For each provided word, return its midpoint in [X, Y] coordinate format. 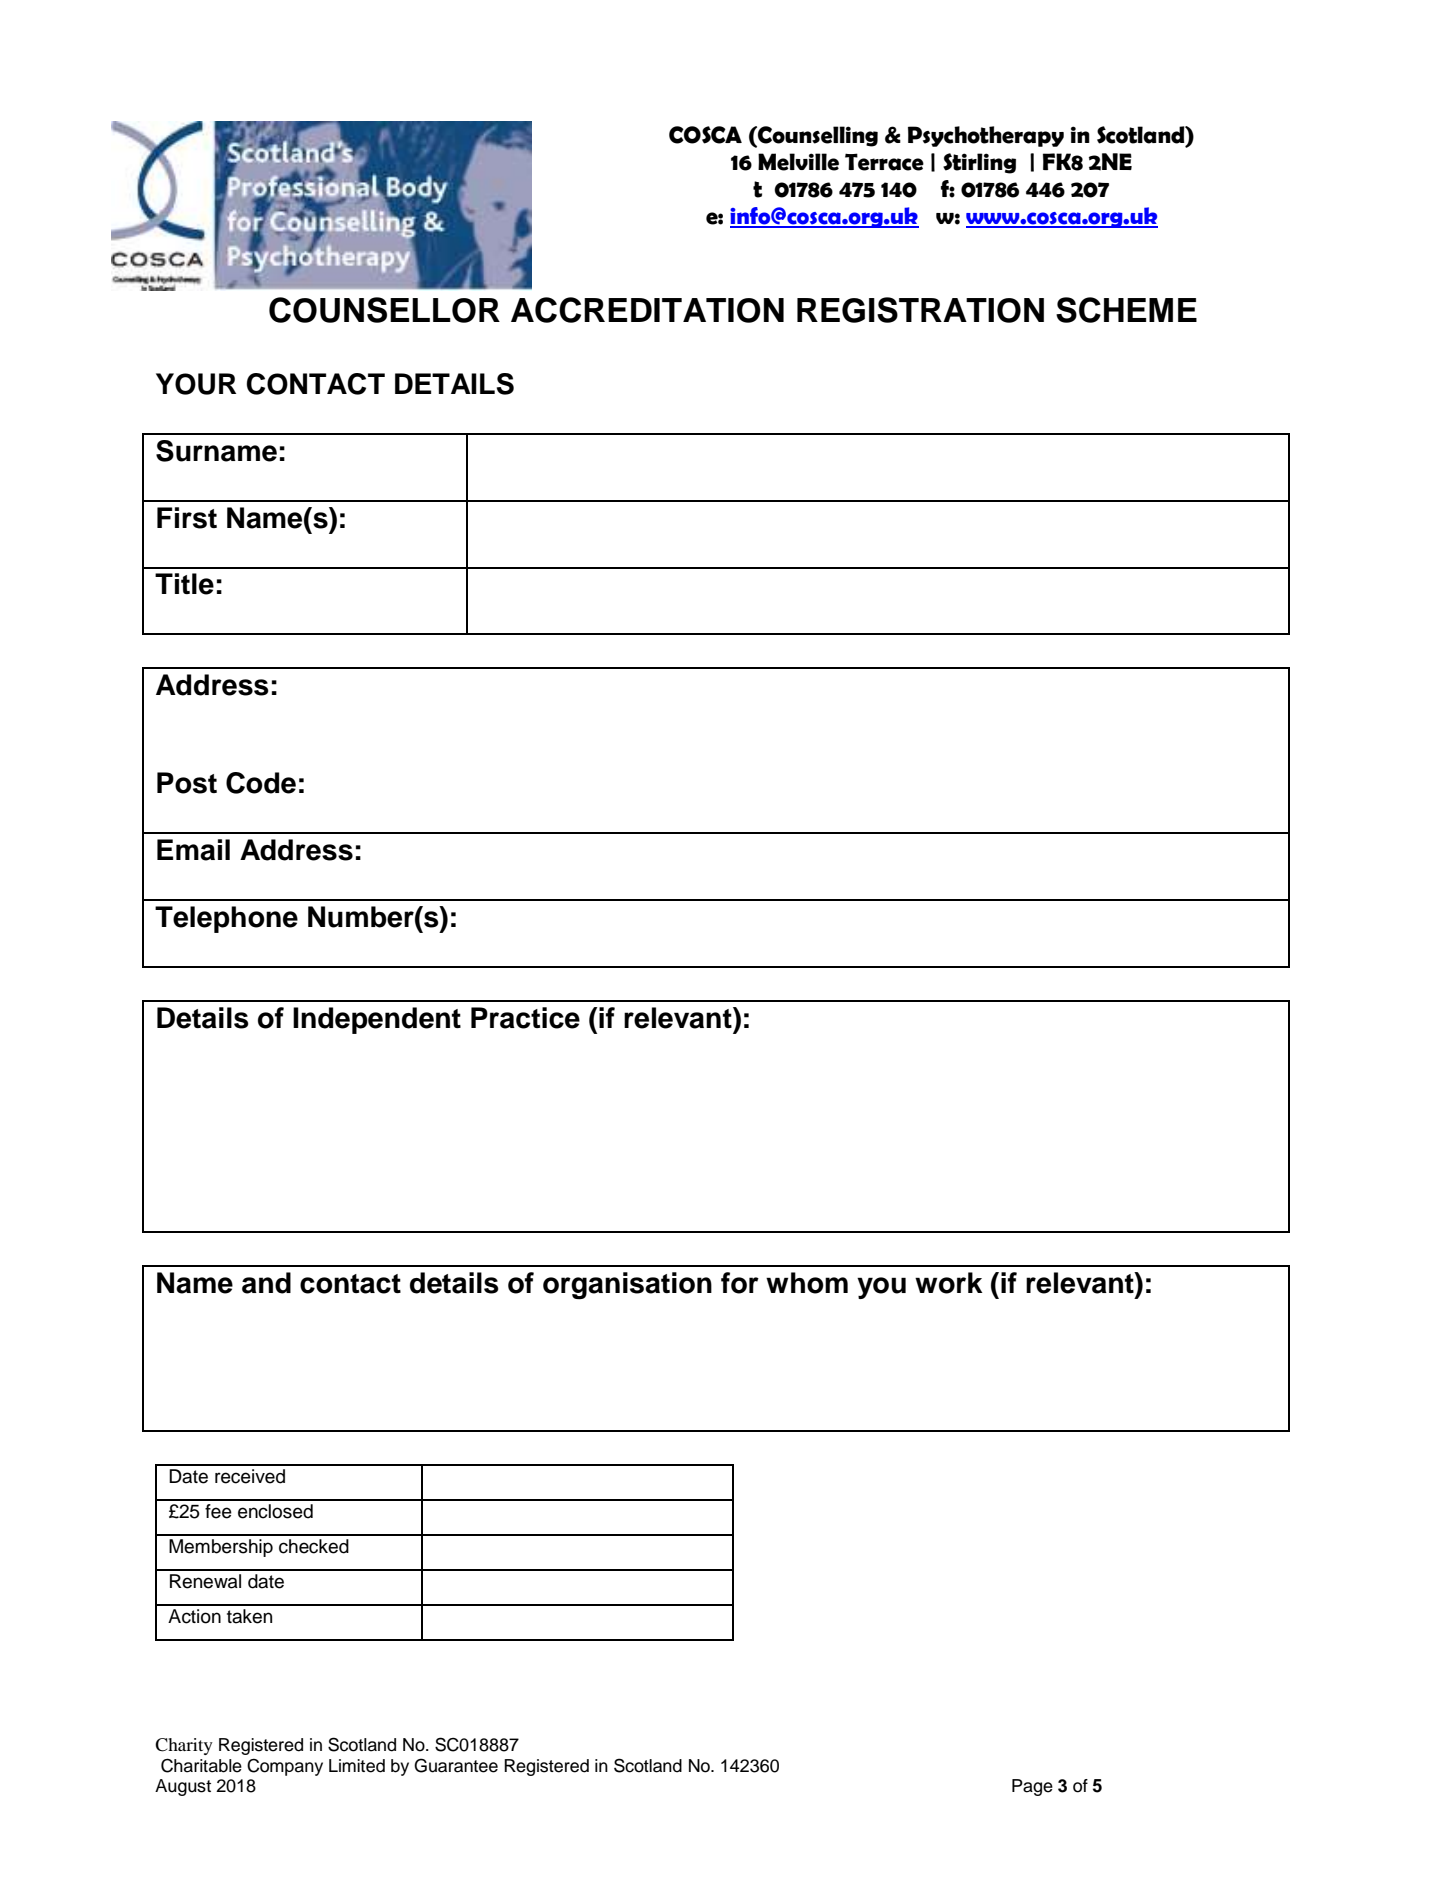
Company [285, 1767]
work [949, 1283]
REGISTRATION [920, 310]
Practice [525, 1018]
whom [807, 1283]
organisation [627, 1286]
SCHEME [1126, 310]
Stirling [979, 163]
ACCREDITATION [647, 310]
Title [184, 584]
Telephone [226, 919]
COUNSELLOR [384, 310]
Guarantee [456, 1765]
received [250, 1476]
